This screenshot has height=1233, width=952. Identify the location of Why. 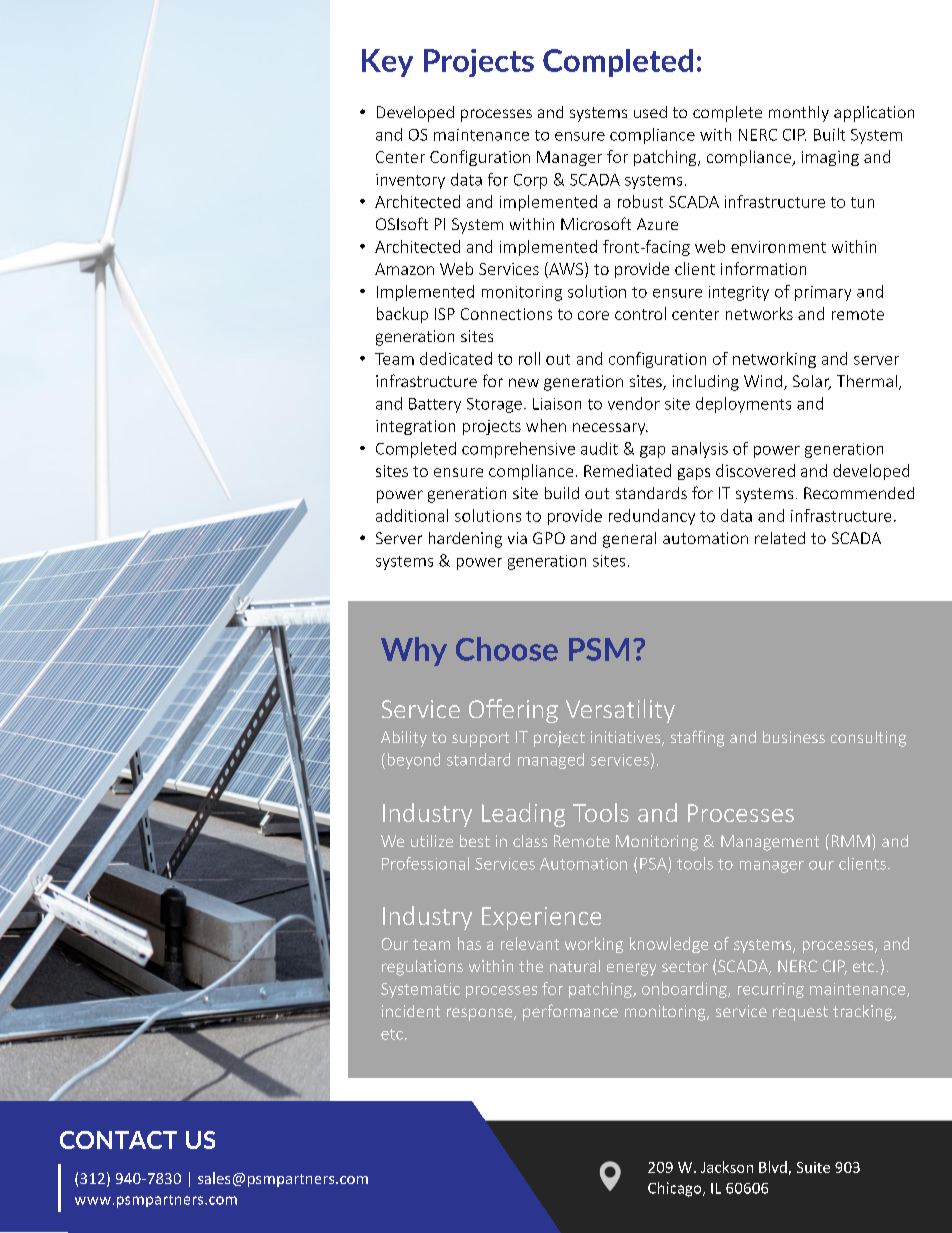
(414, 651).
